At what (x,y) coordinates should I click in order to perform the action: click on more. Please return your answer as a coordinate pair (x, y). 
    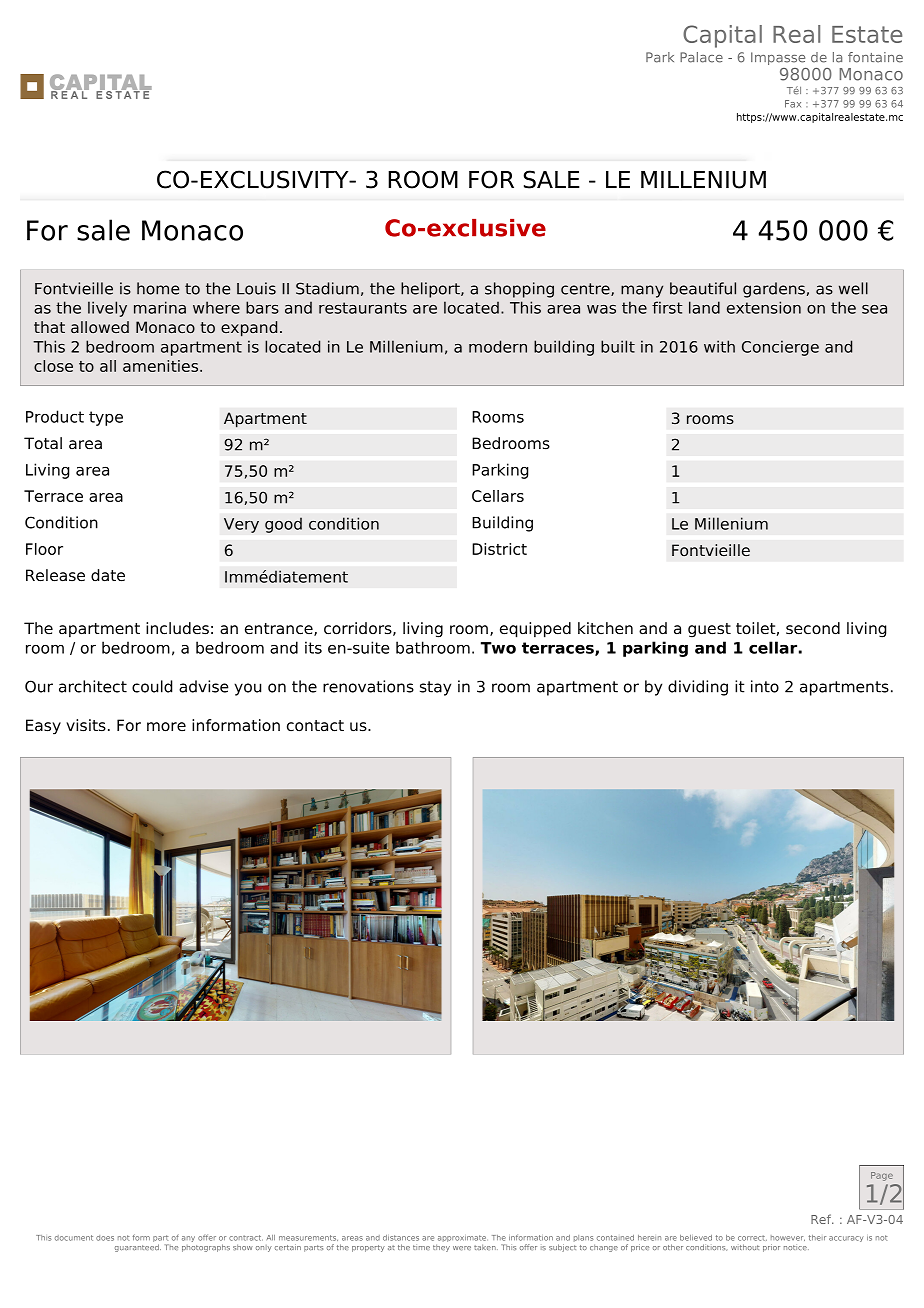
    Looking at the image, I should click on (166, 727).
